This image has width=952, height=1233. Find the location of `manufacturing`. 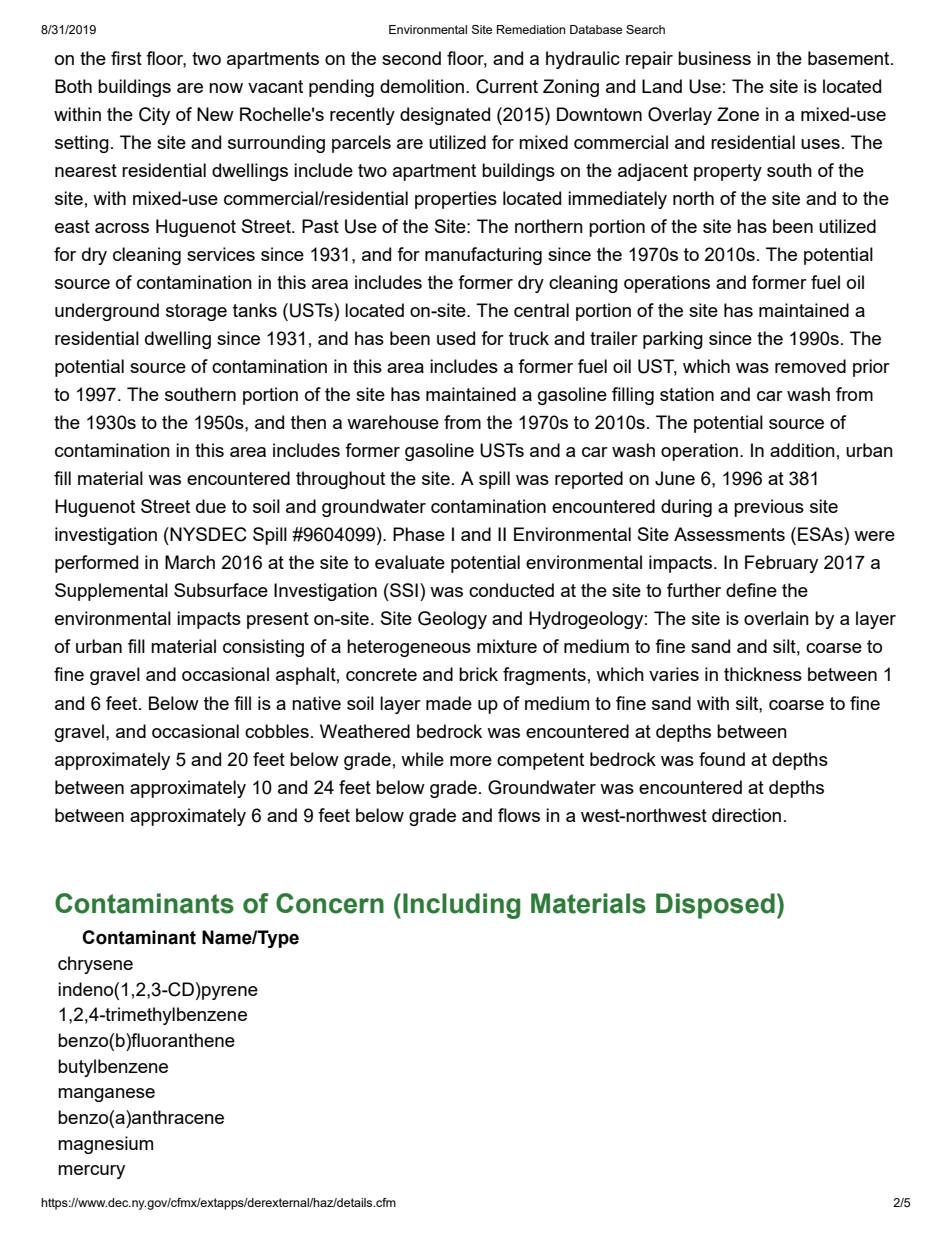

manufacturing is located at coordinates (483, 256).
